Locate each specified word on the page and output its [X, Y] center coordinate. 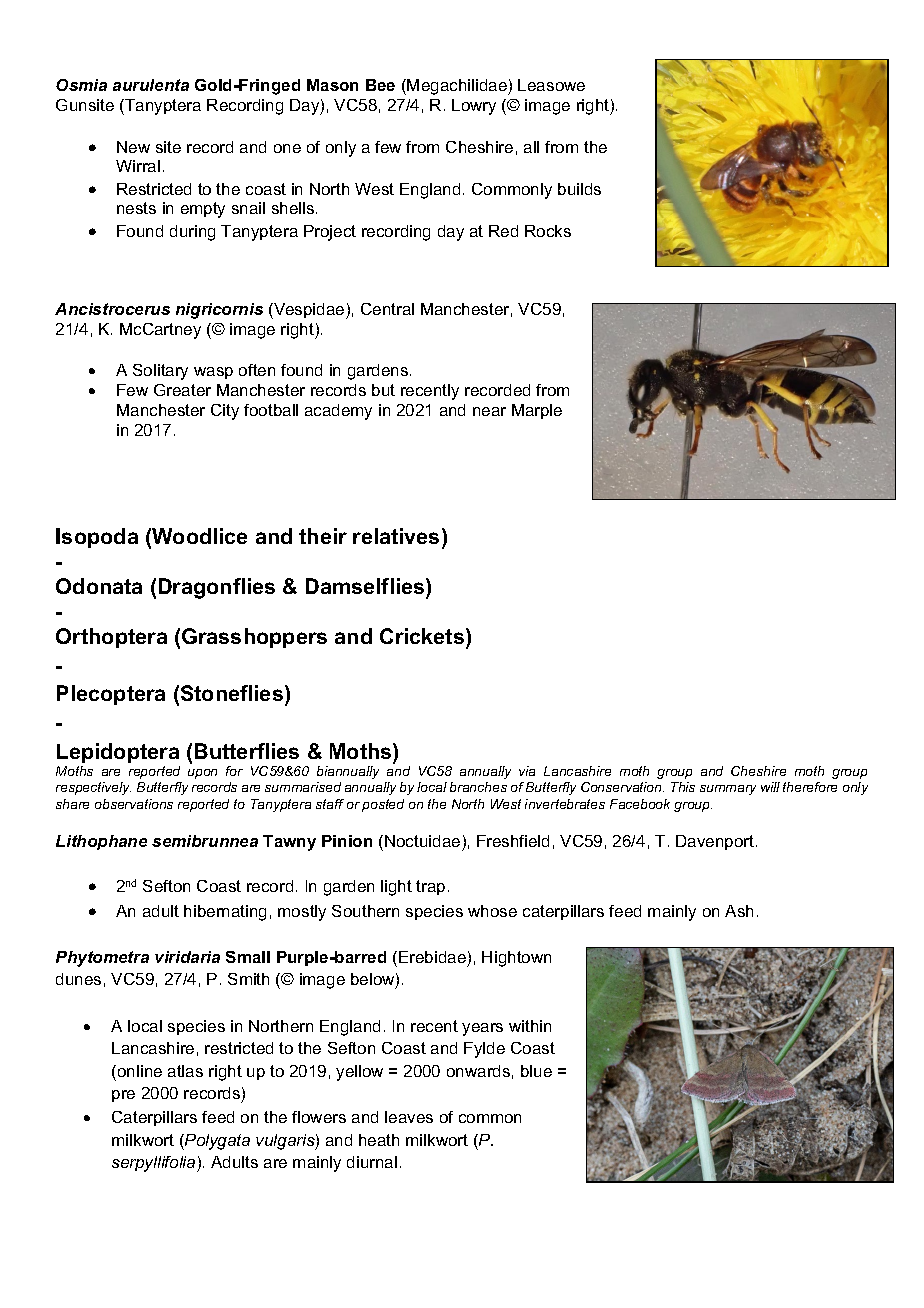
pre [123, 1096]
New [133, 147]
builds [579, 189]
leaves [409, 1117]
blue [536, 1071]
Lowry [474, 107]
